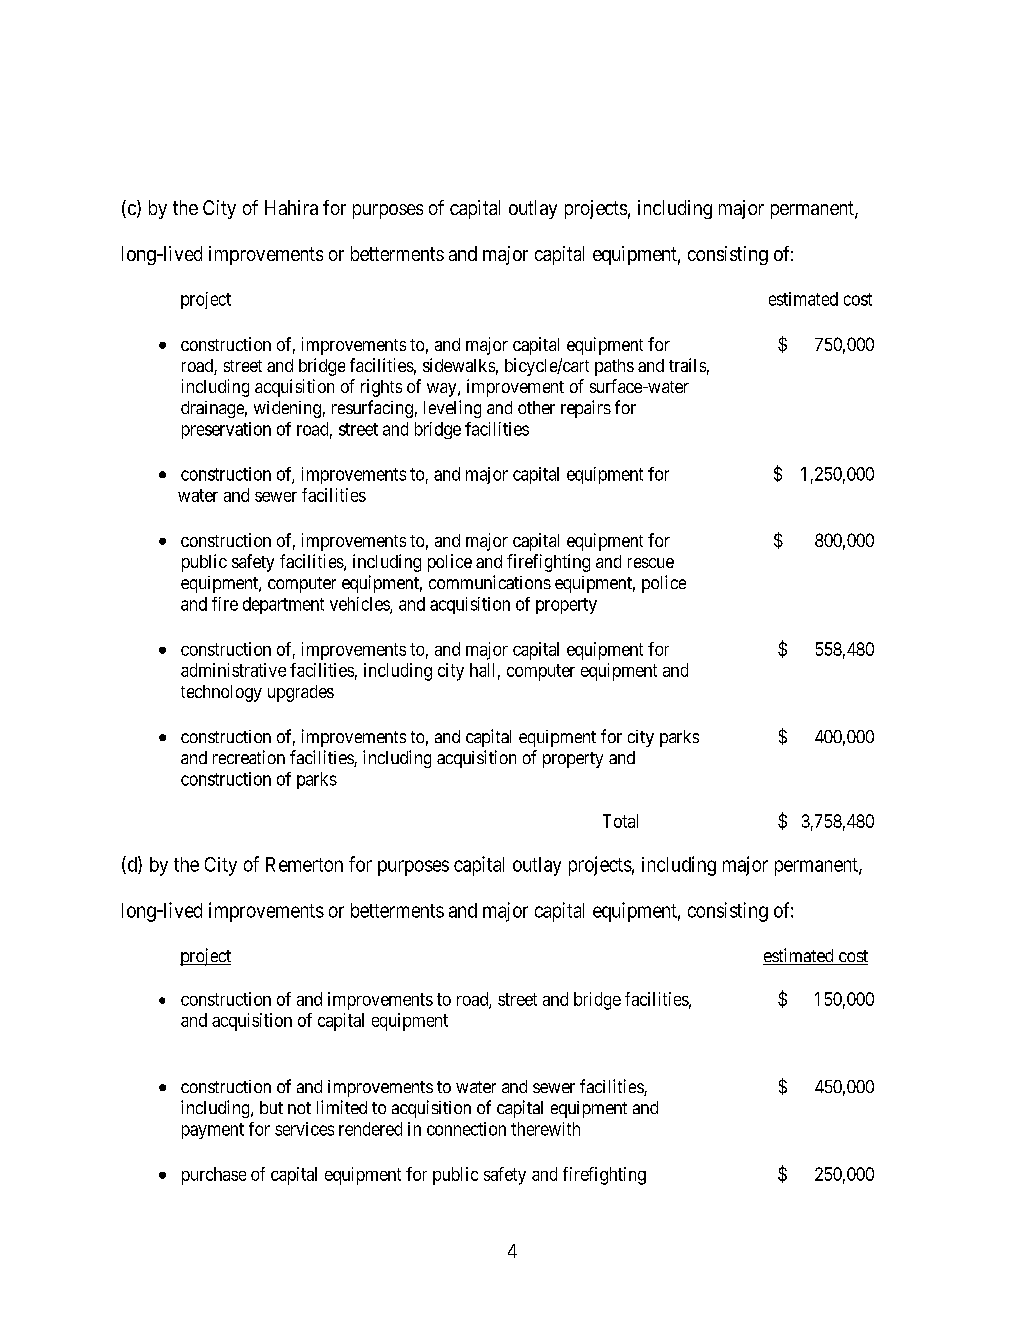 This page has height=1323, width=1023. I want to click on communications, so click(490, 582).
